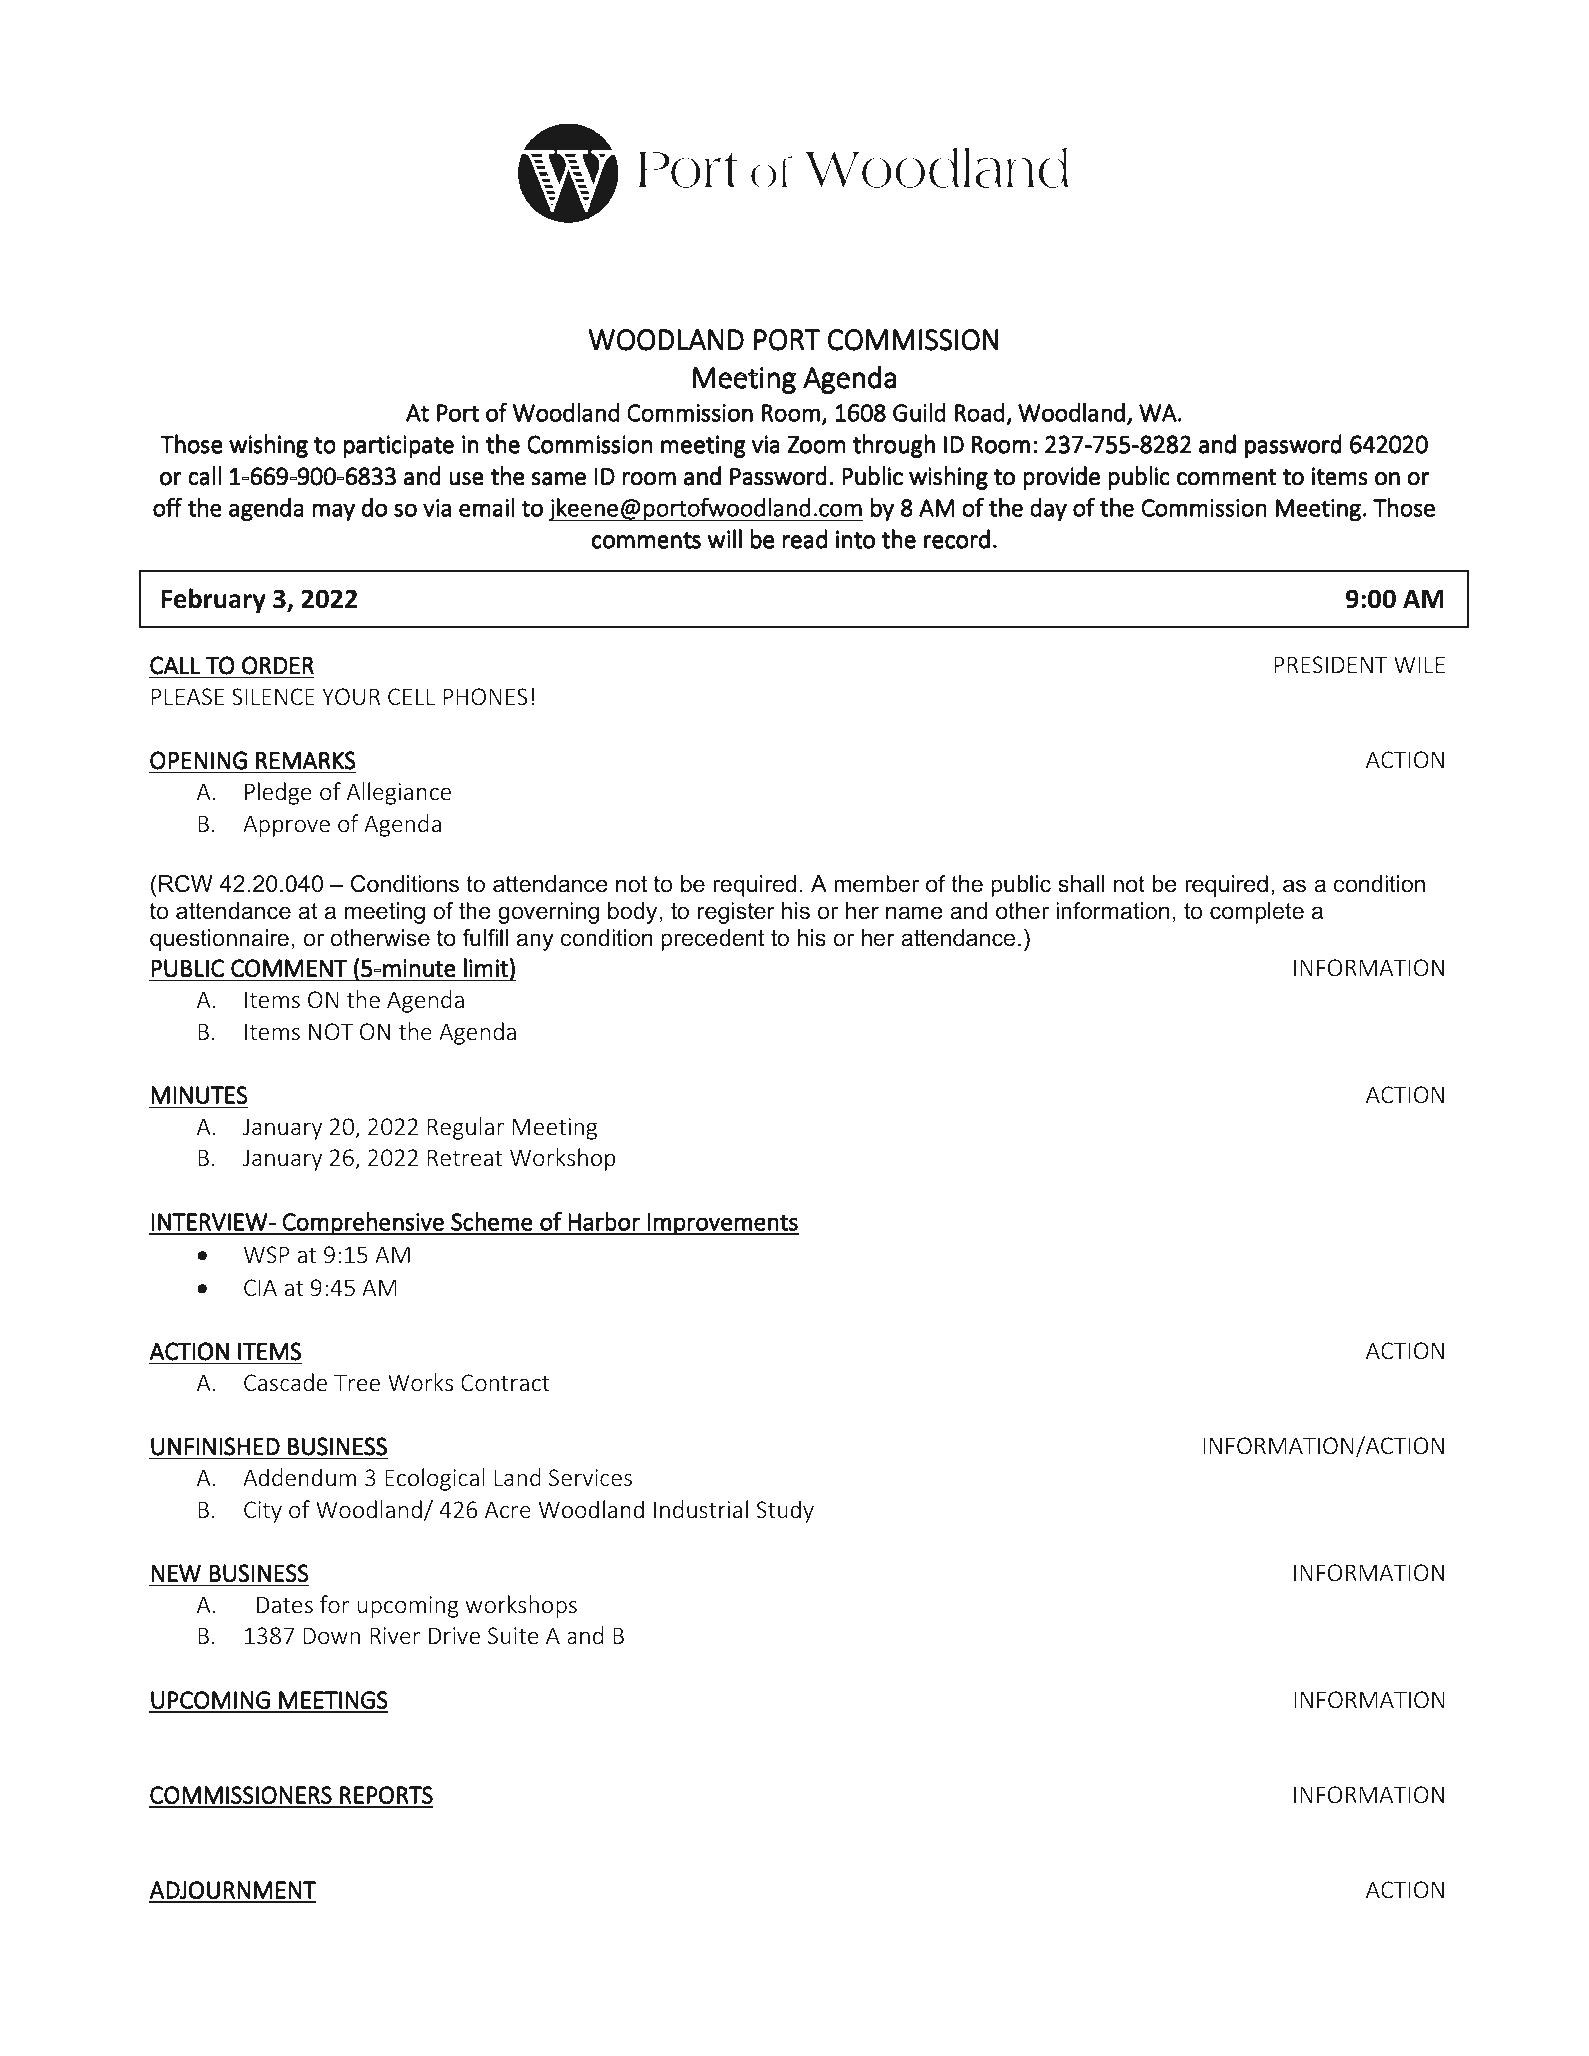 This screenshot has width=1589, height=2056. Describe the element at coordinates (260, 1287) in the screenshot. I see `CIA` at that location.
